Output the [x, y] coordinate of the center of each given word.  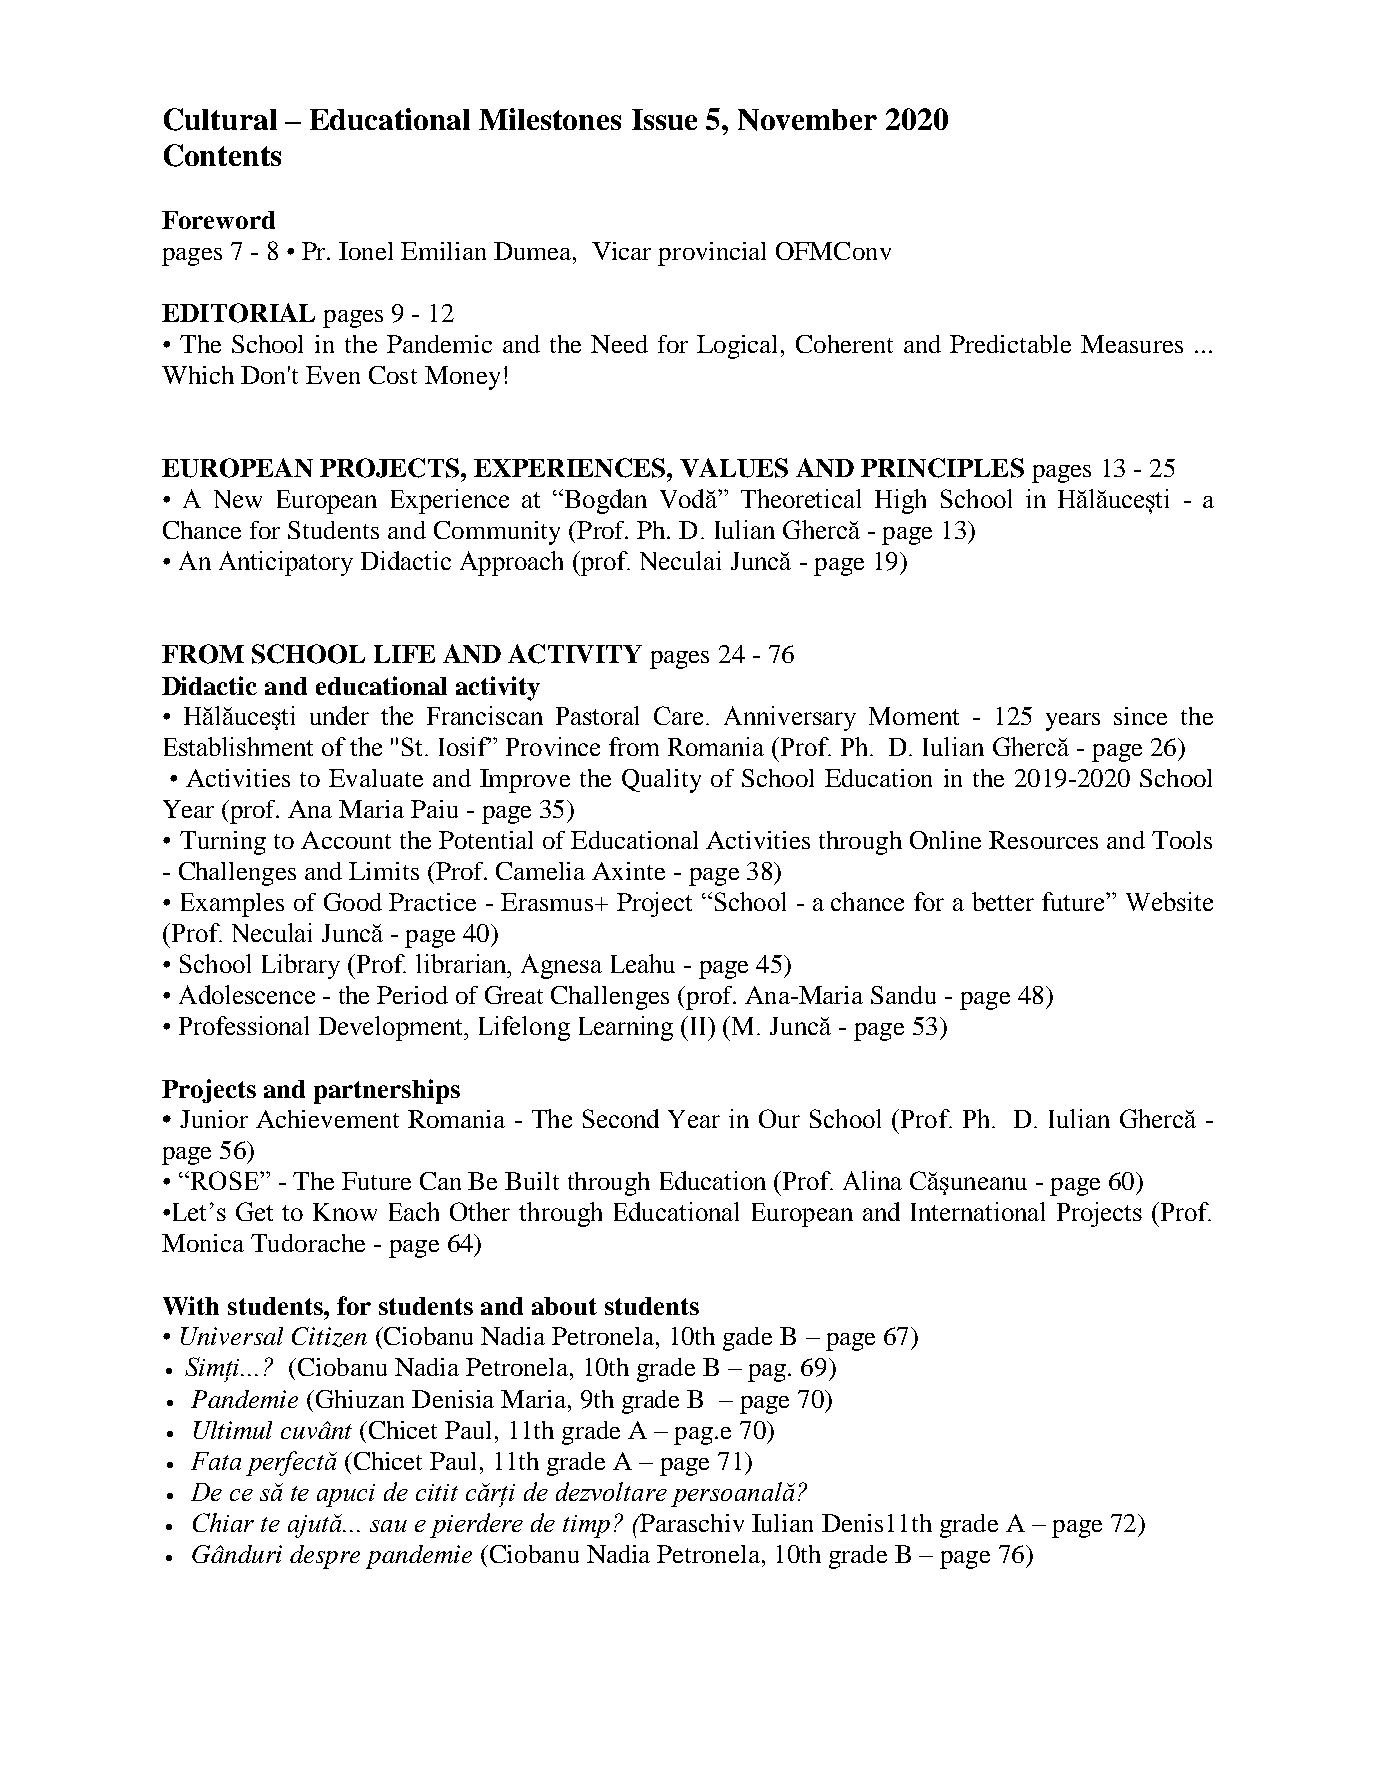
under [339, 715]
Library [301, 966]
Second [621, 1118]
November [807, 120]
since [1140, 716]
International [978, 1211]
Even [333, 375]
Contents [222, 155]
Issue [664, 119]
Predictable [1010, 344]
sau [388, 1526]
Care [680, 715]
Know [345, 1212]
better [1003, 901]
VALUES [734, 468]
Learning [626, 1028]
